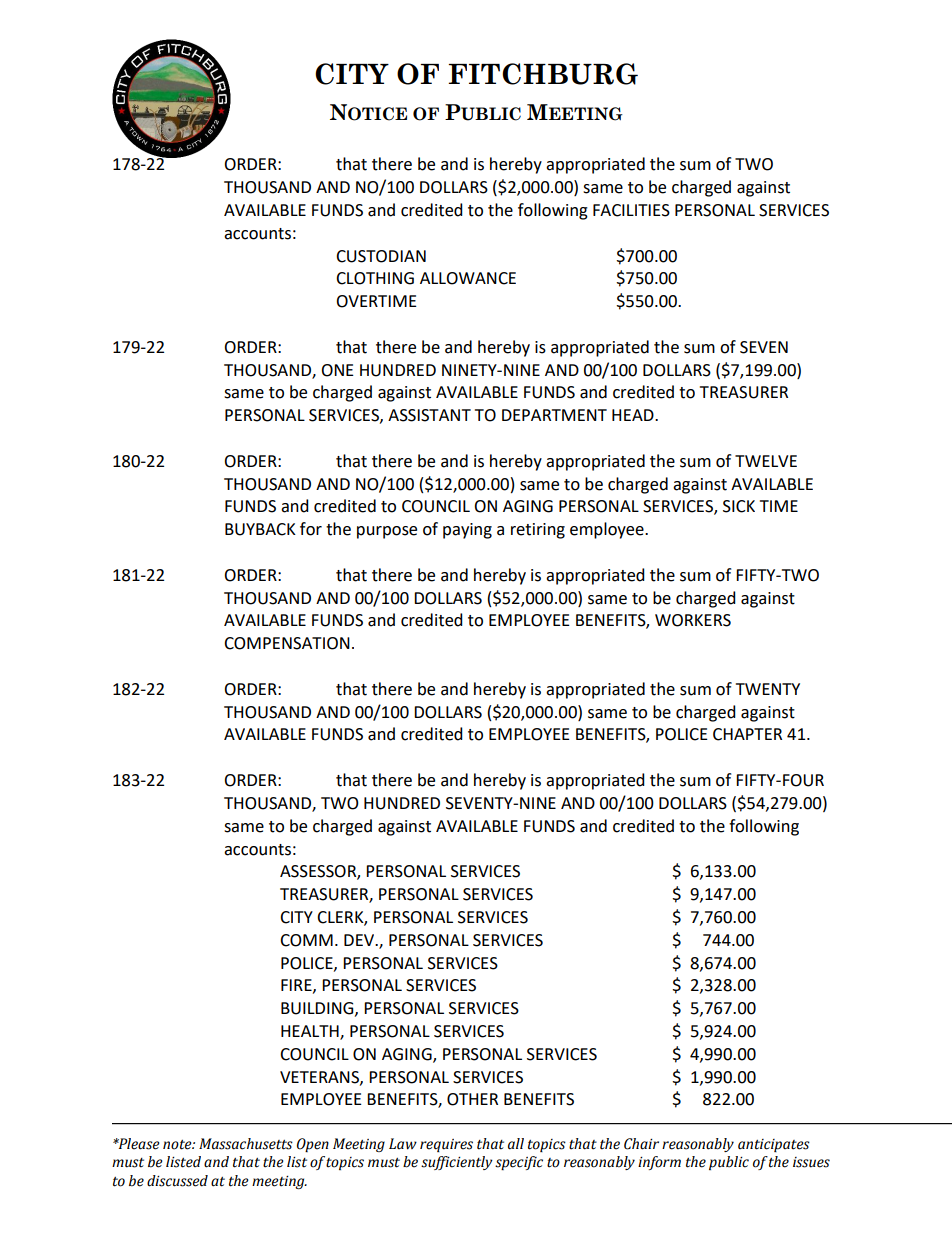  I want to click on CHAPTER, so click(747, 734).
